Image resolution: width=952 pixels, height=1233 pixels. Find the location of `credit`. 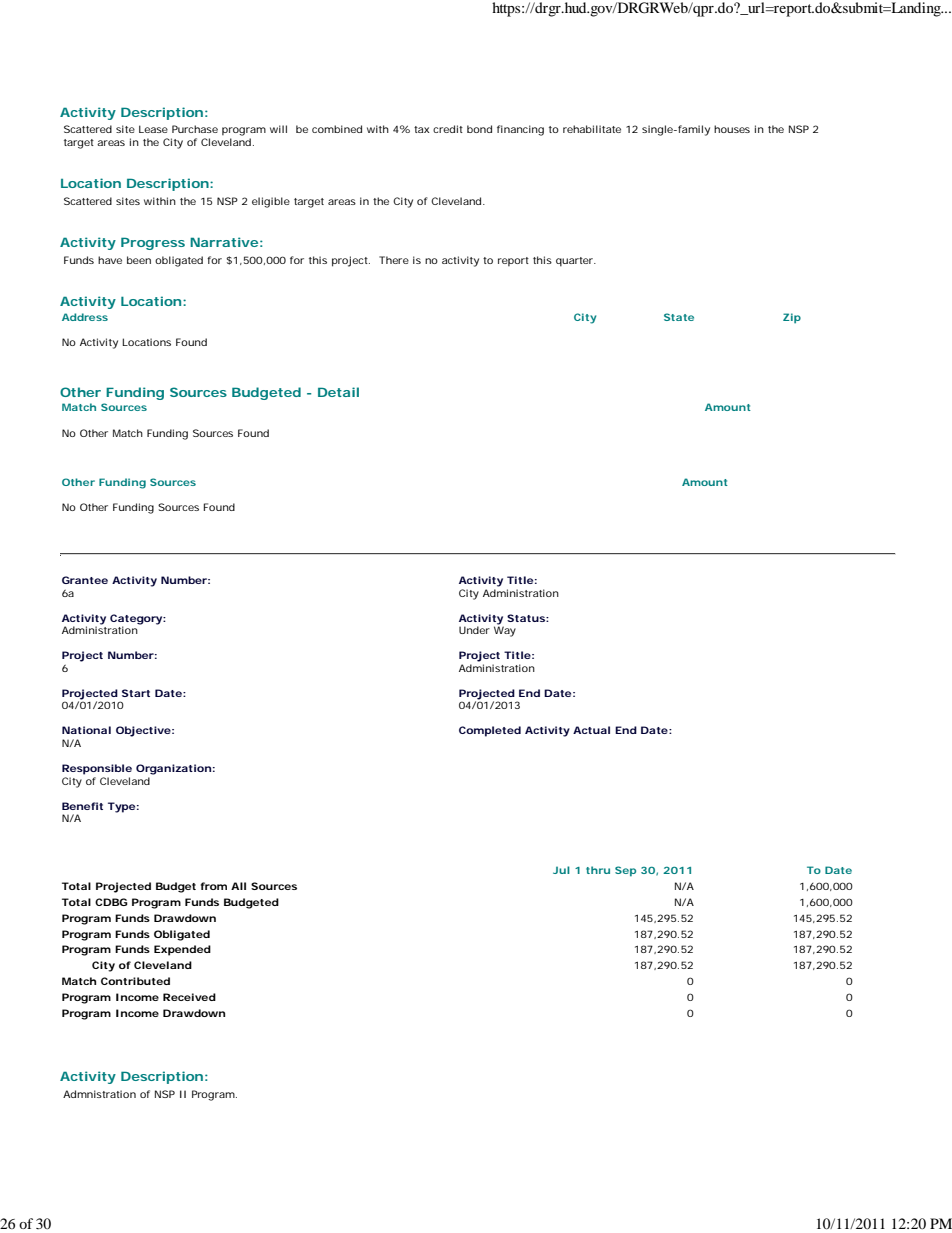

credit is located at coordinates (448, 129).
